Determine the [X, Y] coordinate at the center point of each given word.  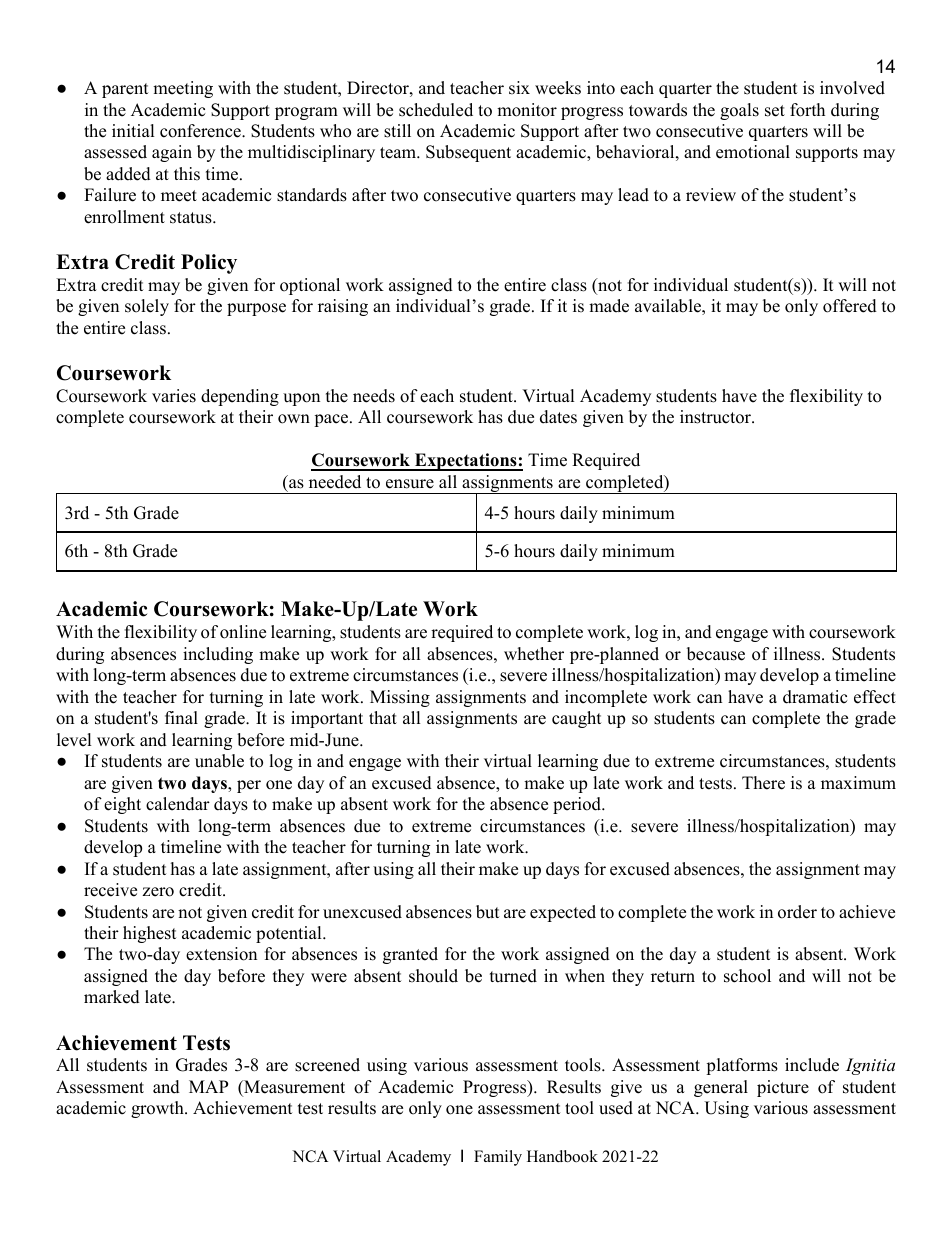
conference [201, 131]
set [775, 111]
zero [158, 892]
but [488, 912]
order [797, 912]
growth [158, 1109]
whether [534, 654]
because [716, 654]
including [218, 655]
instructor [716, 417]
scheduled [436, 110]
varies [174, 396]
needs [374, 396]
